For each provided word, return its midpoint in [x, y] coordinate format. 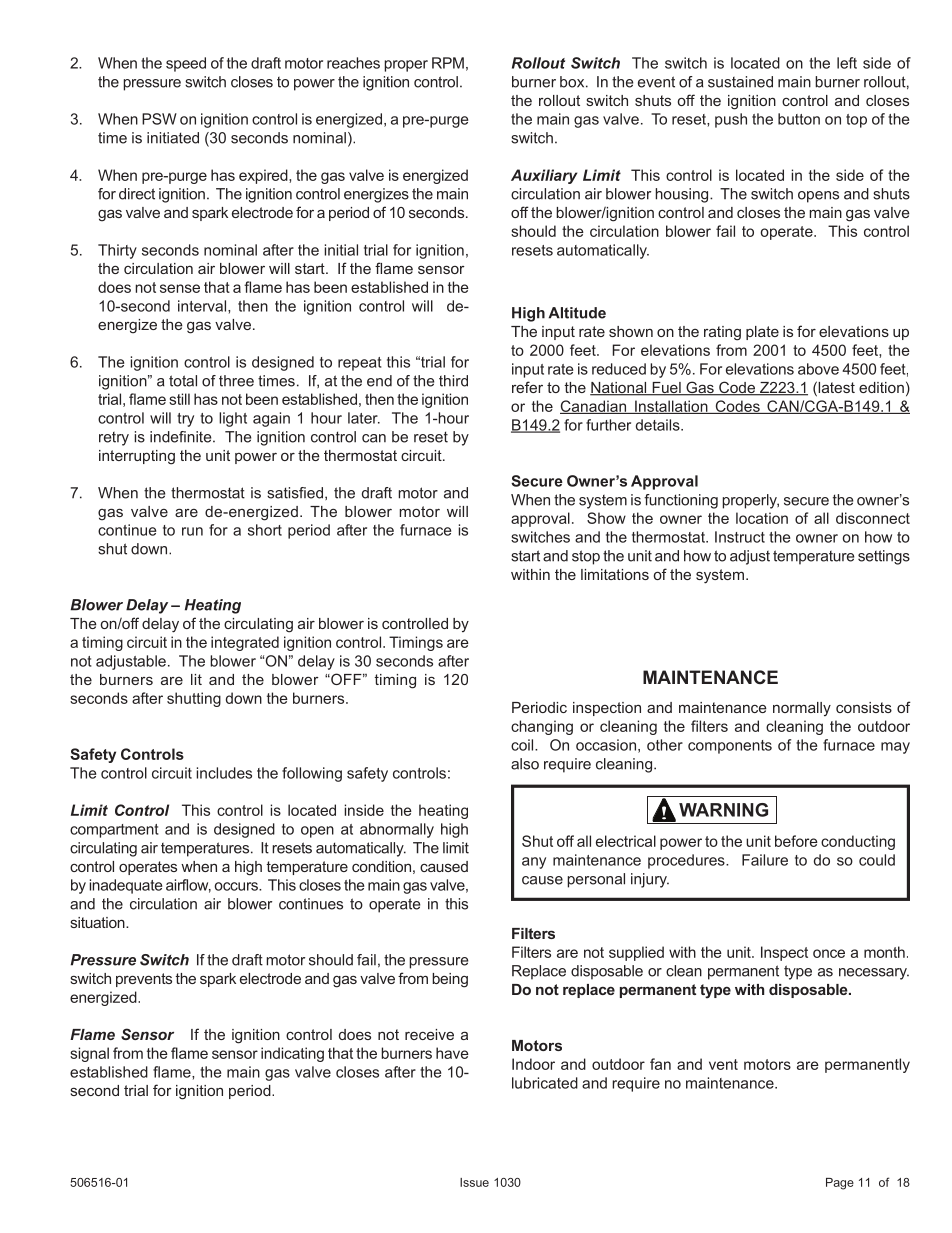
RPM [448, 63]
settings [884, 557]
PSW [159, 119]
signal [89, 1054]
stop [586, 557]
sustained [740, 82]
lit [196, 679]
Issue [474, 1182]
